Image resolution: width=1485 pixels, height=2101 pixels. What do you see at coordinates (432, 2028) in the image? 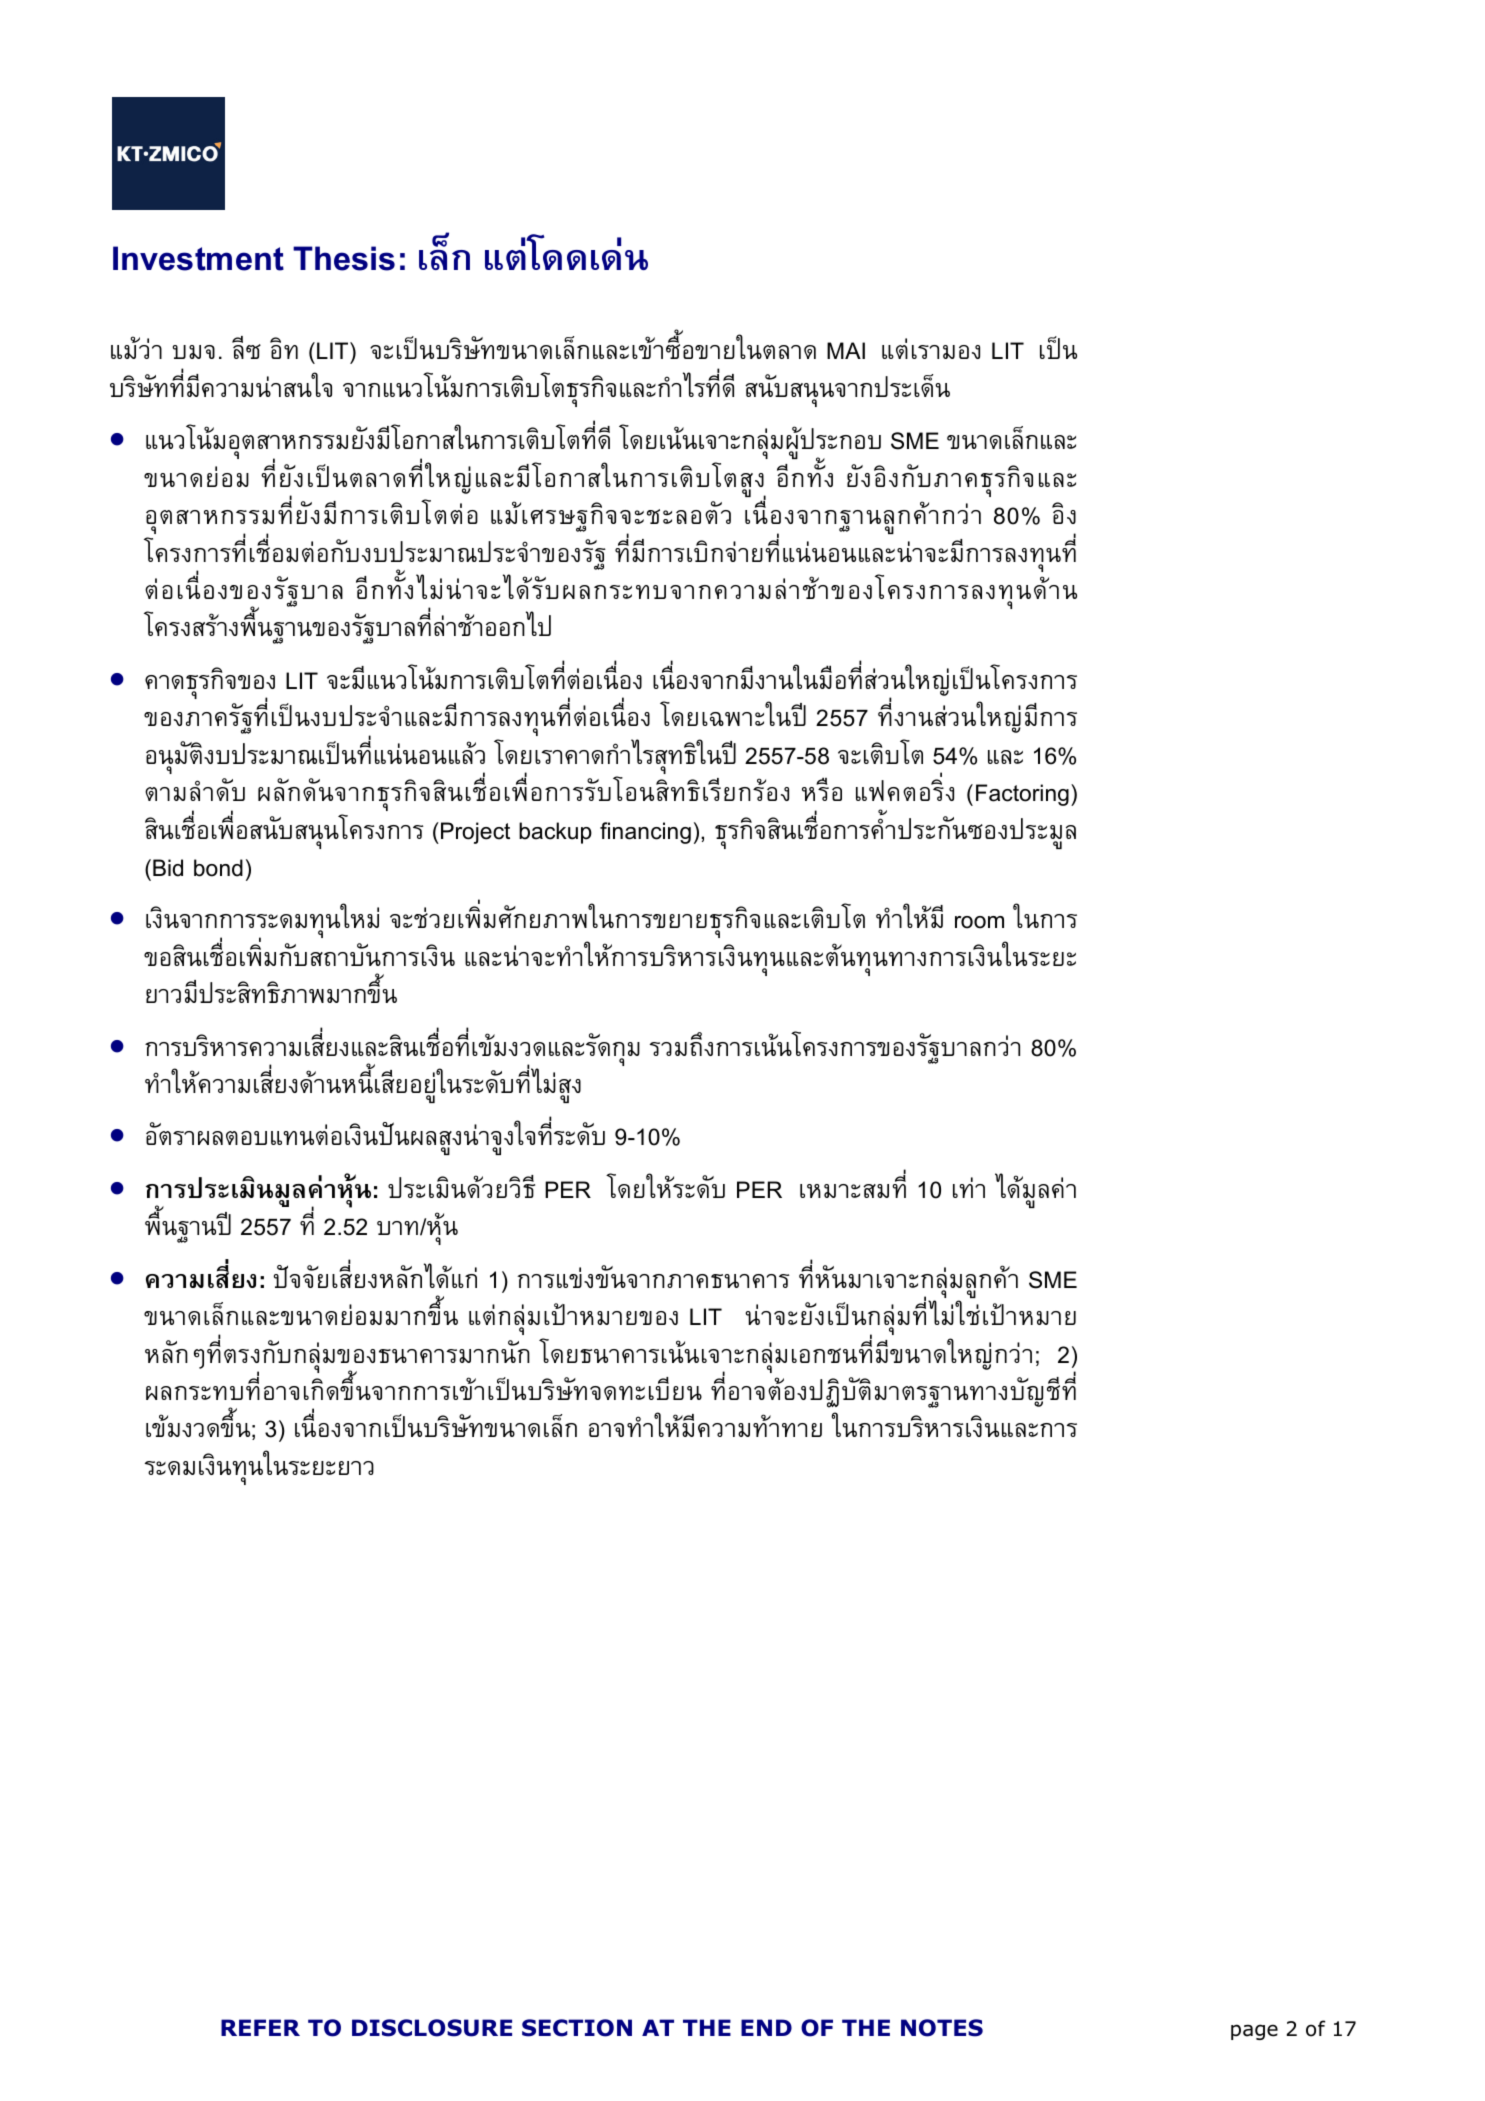
I see `DISCLOSURE` at bounding box center [432, 2028].
